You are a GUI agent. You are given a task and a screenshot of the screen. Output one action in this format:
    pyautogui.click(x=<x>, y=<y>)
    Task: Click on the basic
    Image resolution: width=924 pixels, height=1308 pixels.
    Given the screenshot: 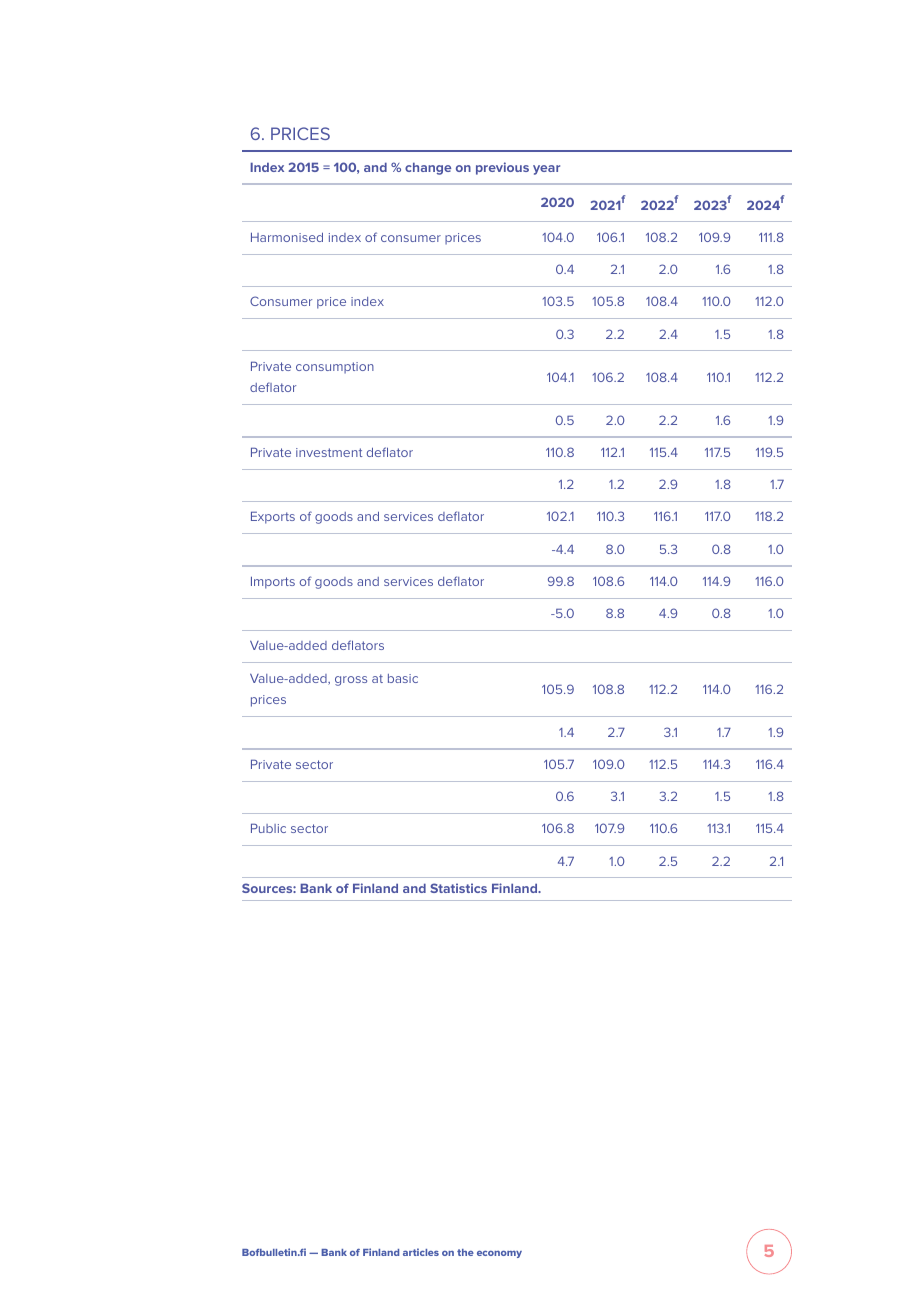 What is the action you would take?
    pyautogui.click(x=403, y=678)
